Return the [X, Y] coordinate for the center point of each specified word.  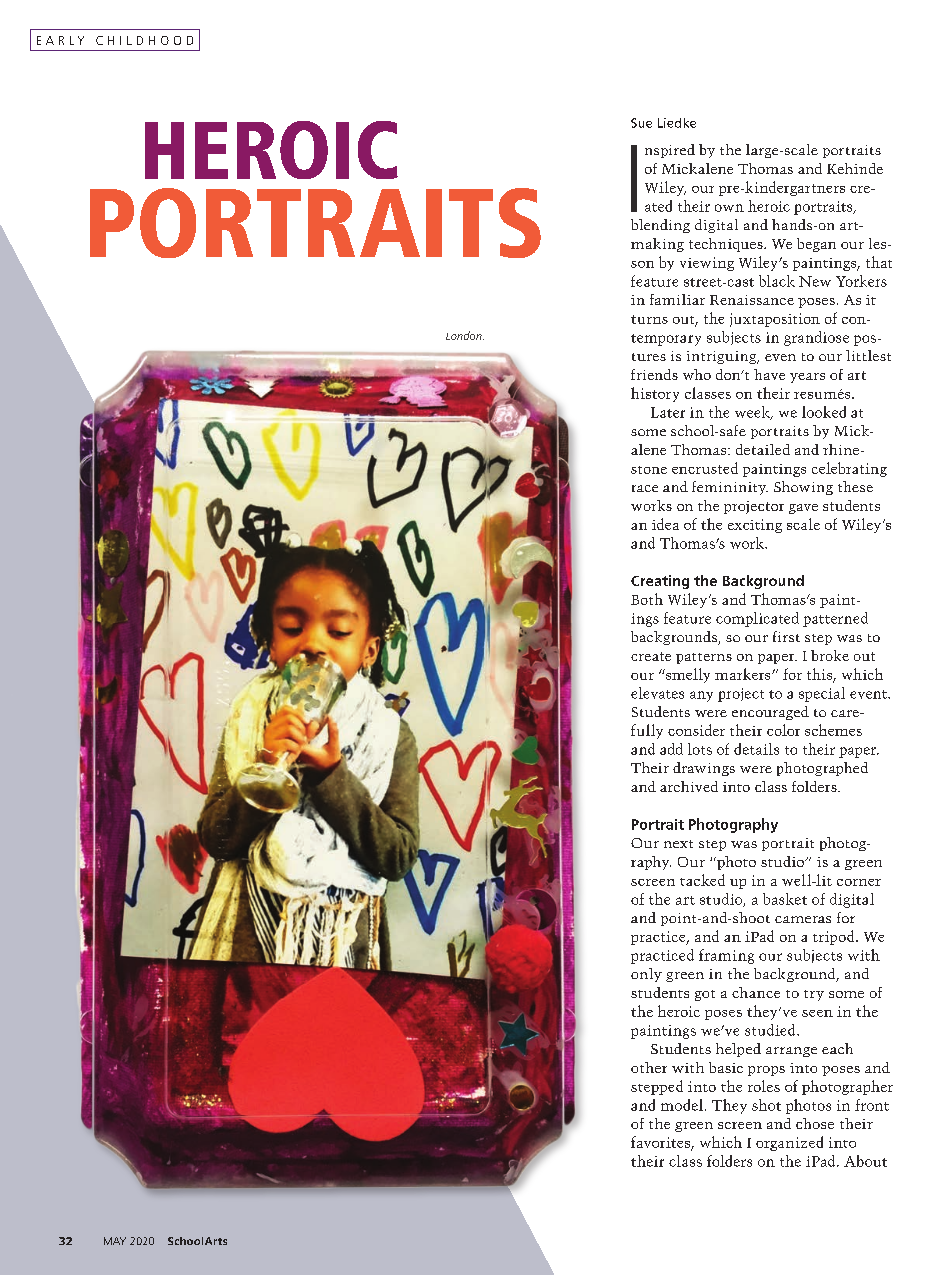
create [651, 656]
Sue [641, 123]
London [465, 335]
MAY [115, 1241]
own [729, 208]
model [683, 1105]
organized [789, 1143]
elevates [657, 693]
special [822, 694]
